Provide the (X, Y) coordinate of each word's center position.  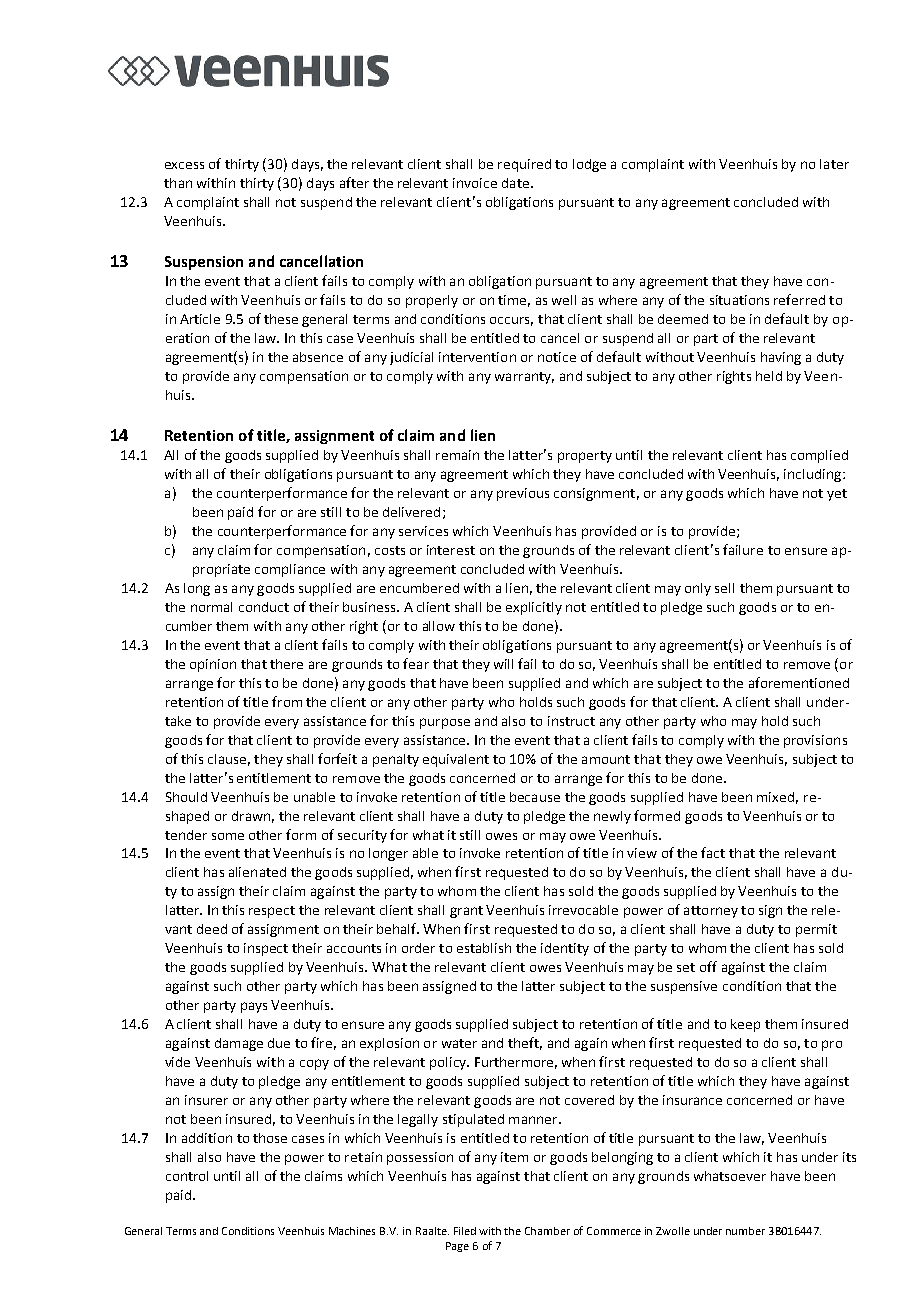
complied (819, 456)
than (178, 183)
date (515, 183)
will (503, 664)
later (834, 164)
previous (523, 494)
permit (816, 930)
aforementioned (799, 682)
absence (318, 357)
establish (484, 948)
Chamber (547, 1231)
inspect (266, 949)
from (287, 701)
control (187, 1176)
